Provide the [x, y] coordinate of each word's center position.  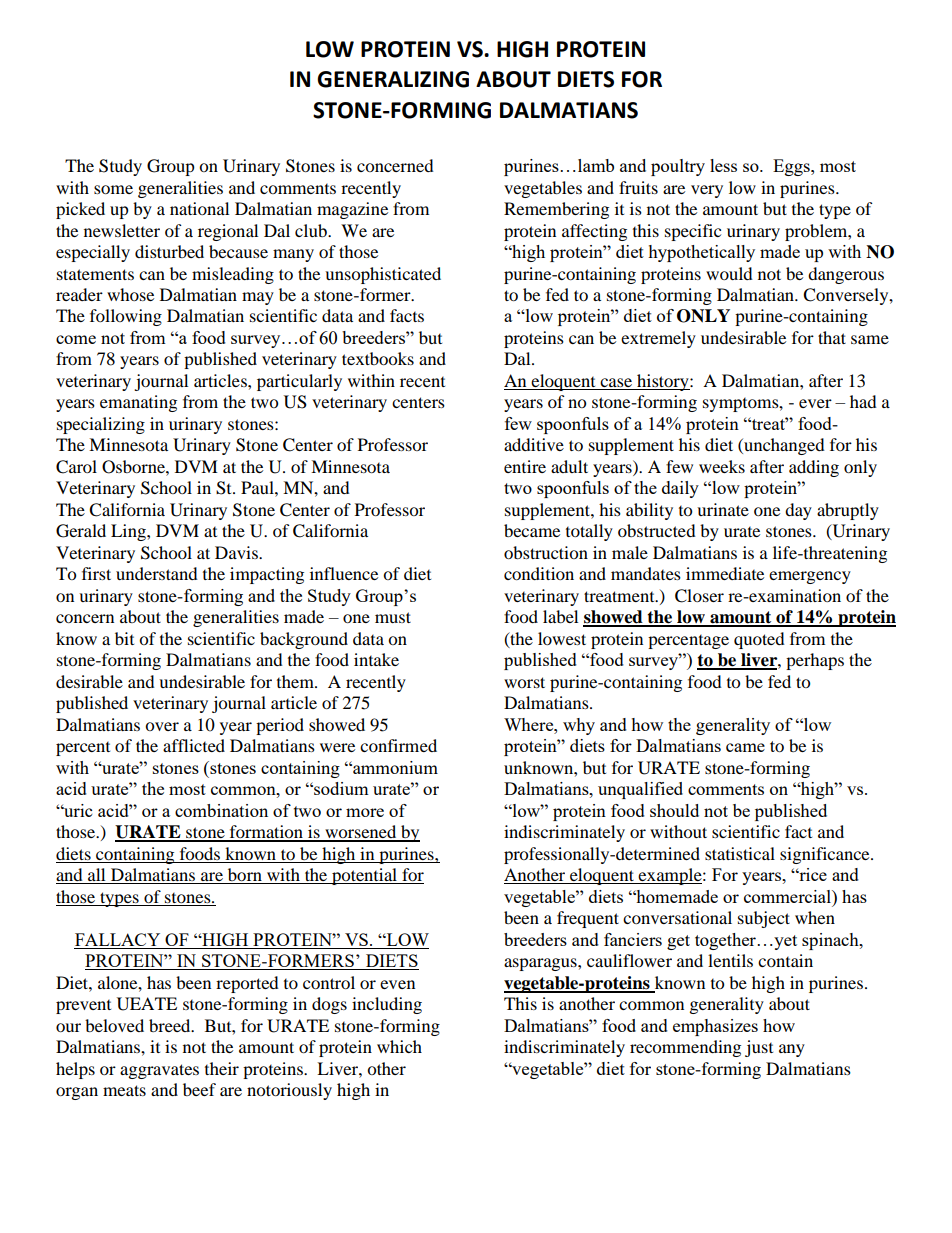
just [759, 1048]
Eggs [792, 167]
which [399, 1046]
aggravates [159, 1071]
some [113, 189]
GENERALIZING [393, 79]
